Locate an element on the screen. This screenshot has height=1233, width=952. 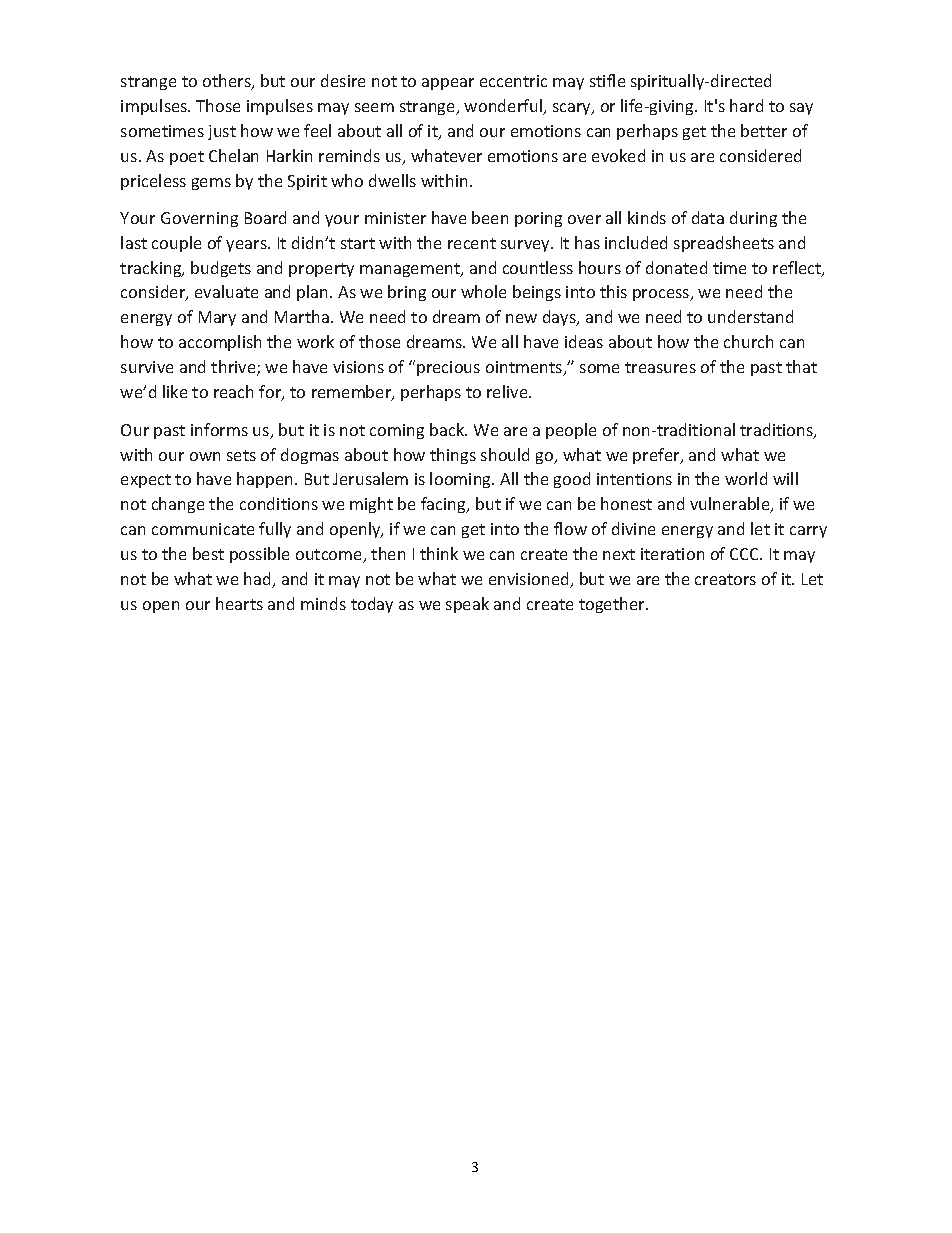
spreadsheets is located at coordinates (724, 244).
